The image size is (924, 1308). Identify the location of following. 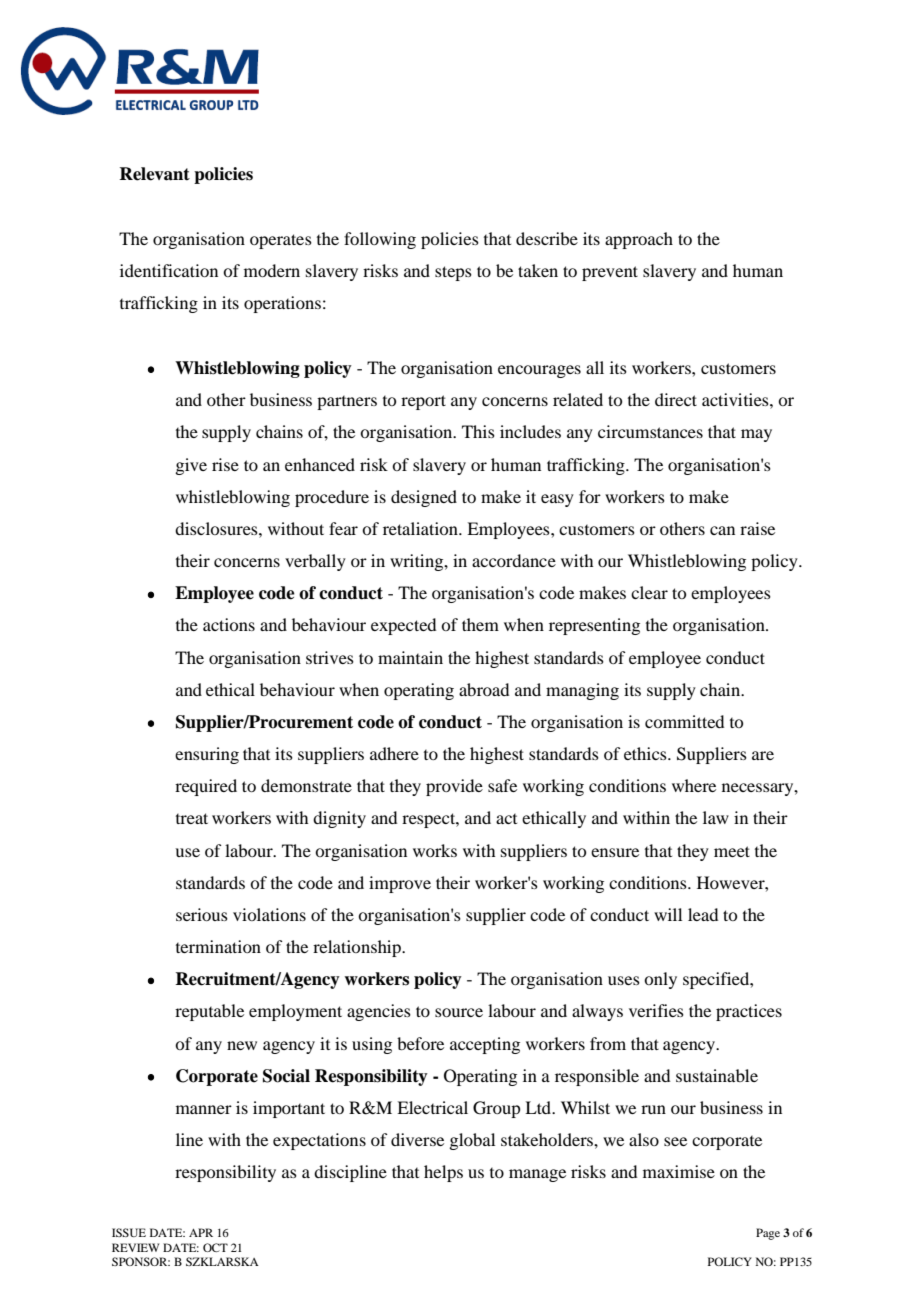
(380, 240).
